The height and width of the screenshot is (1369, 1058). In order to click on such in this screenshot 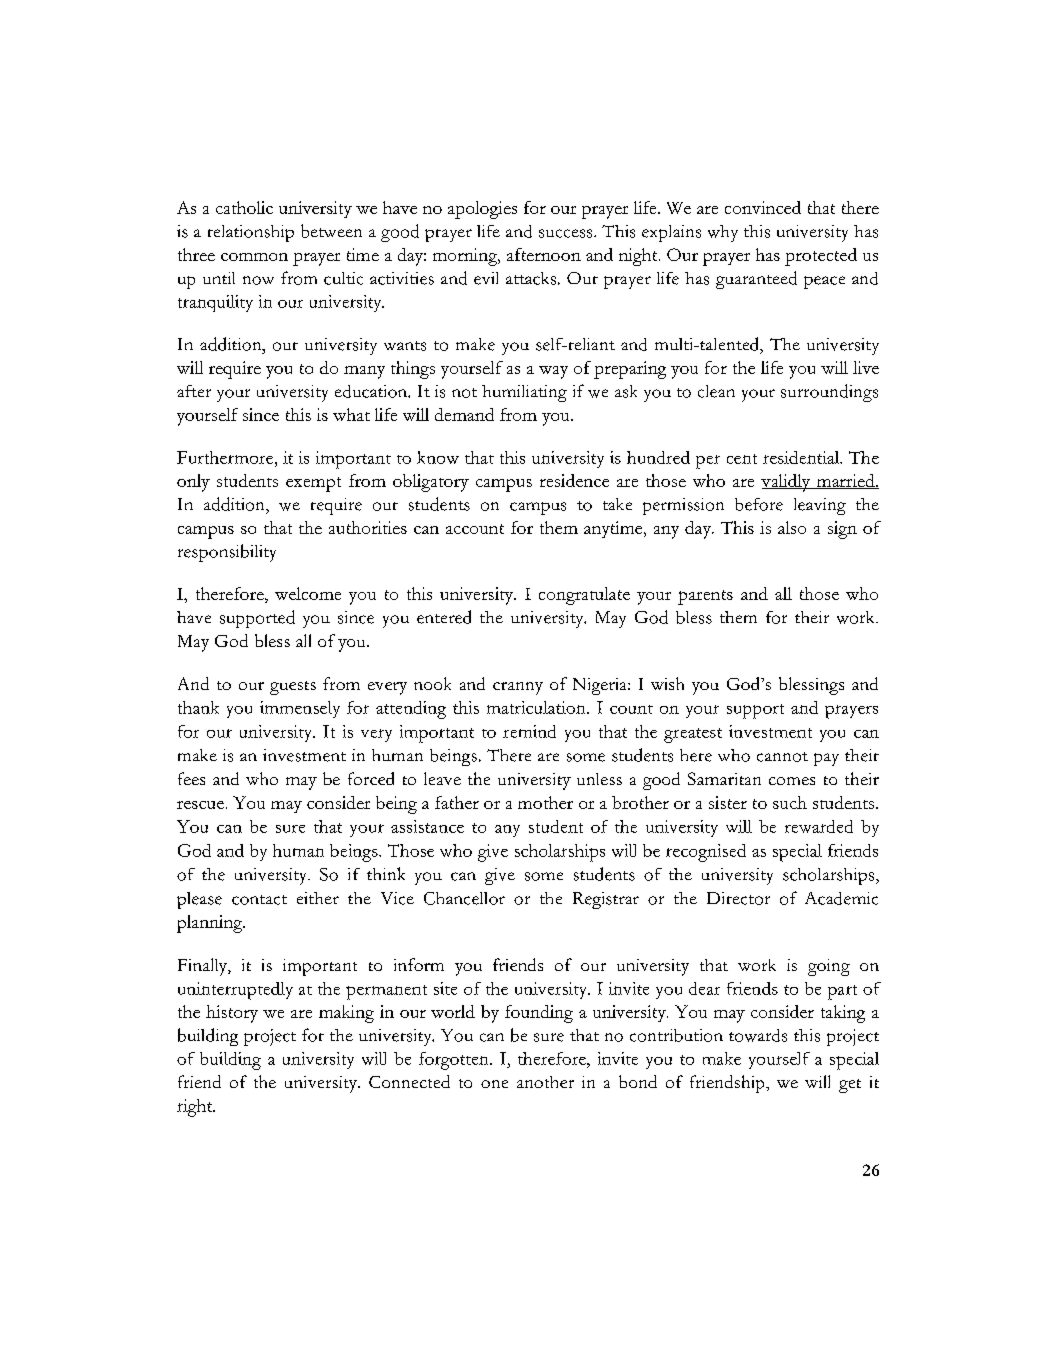, I will do `click(790, 802)`.
